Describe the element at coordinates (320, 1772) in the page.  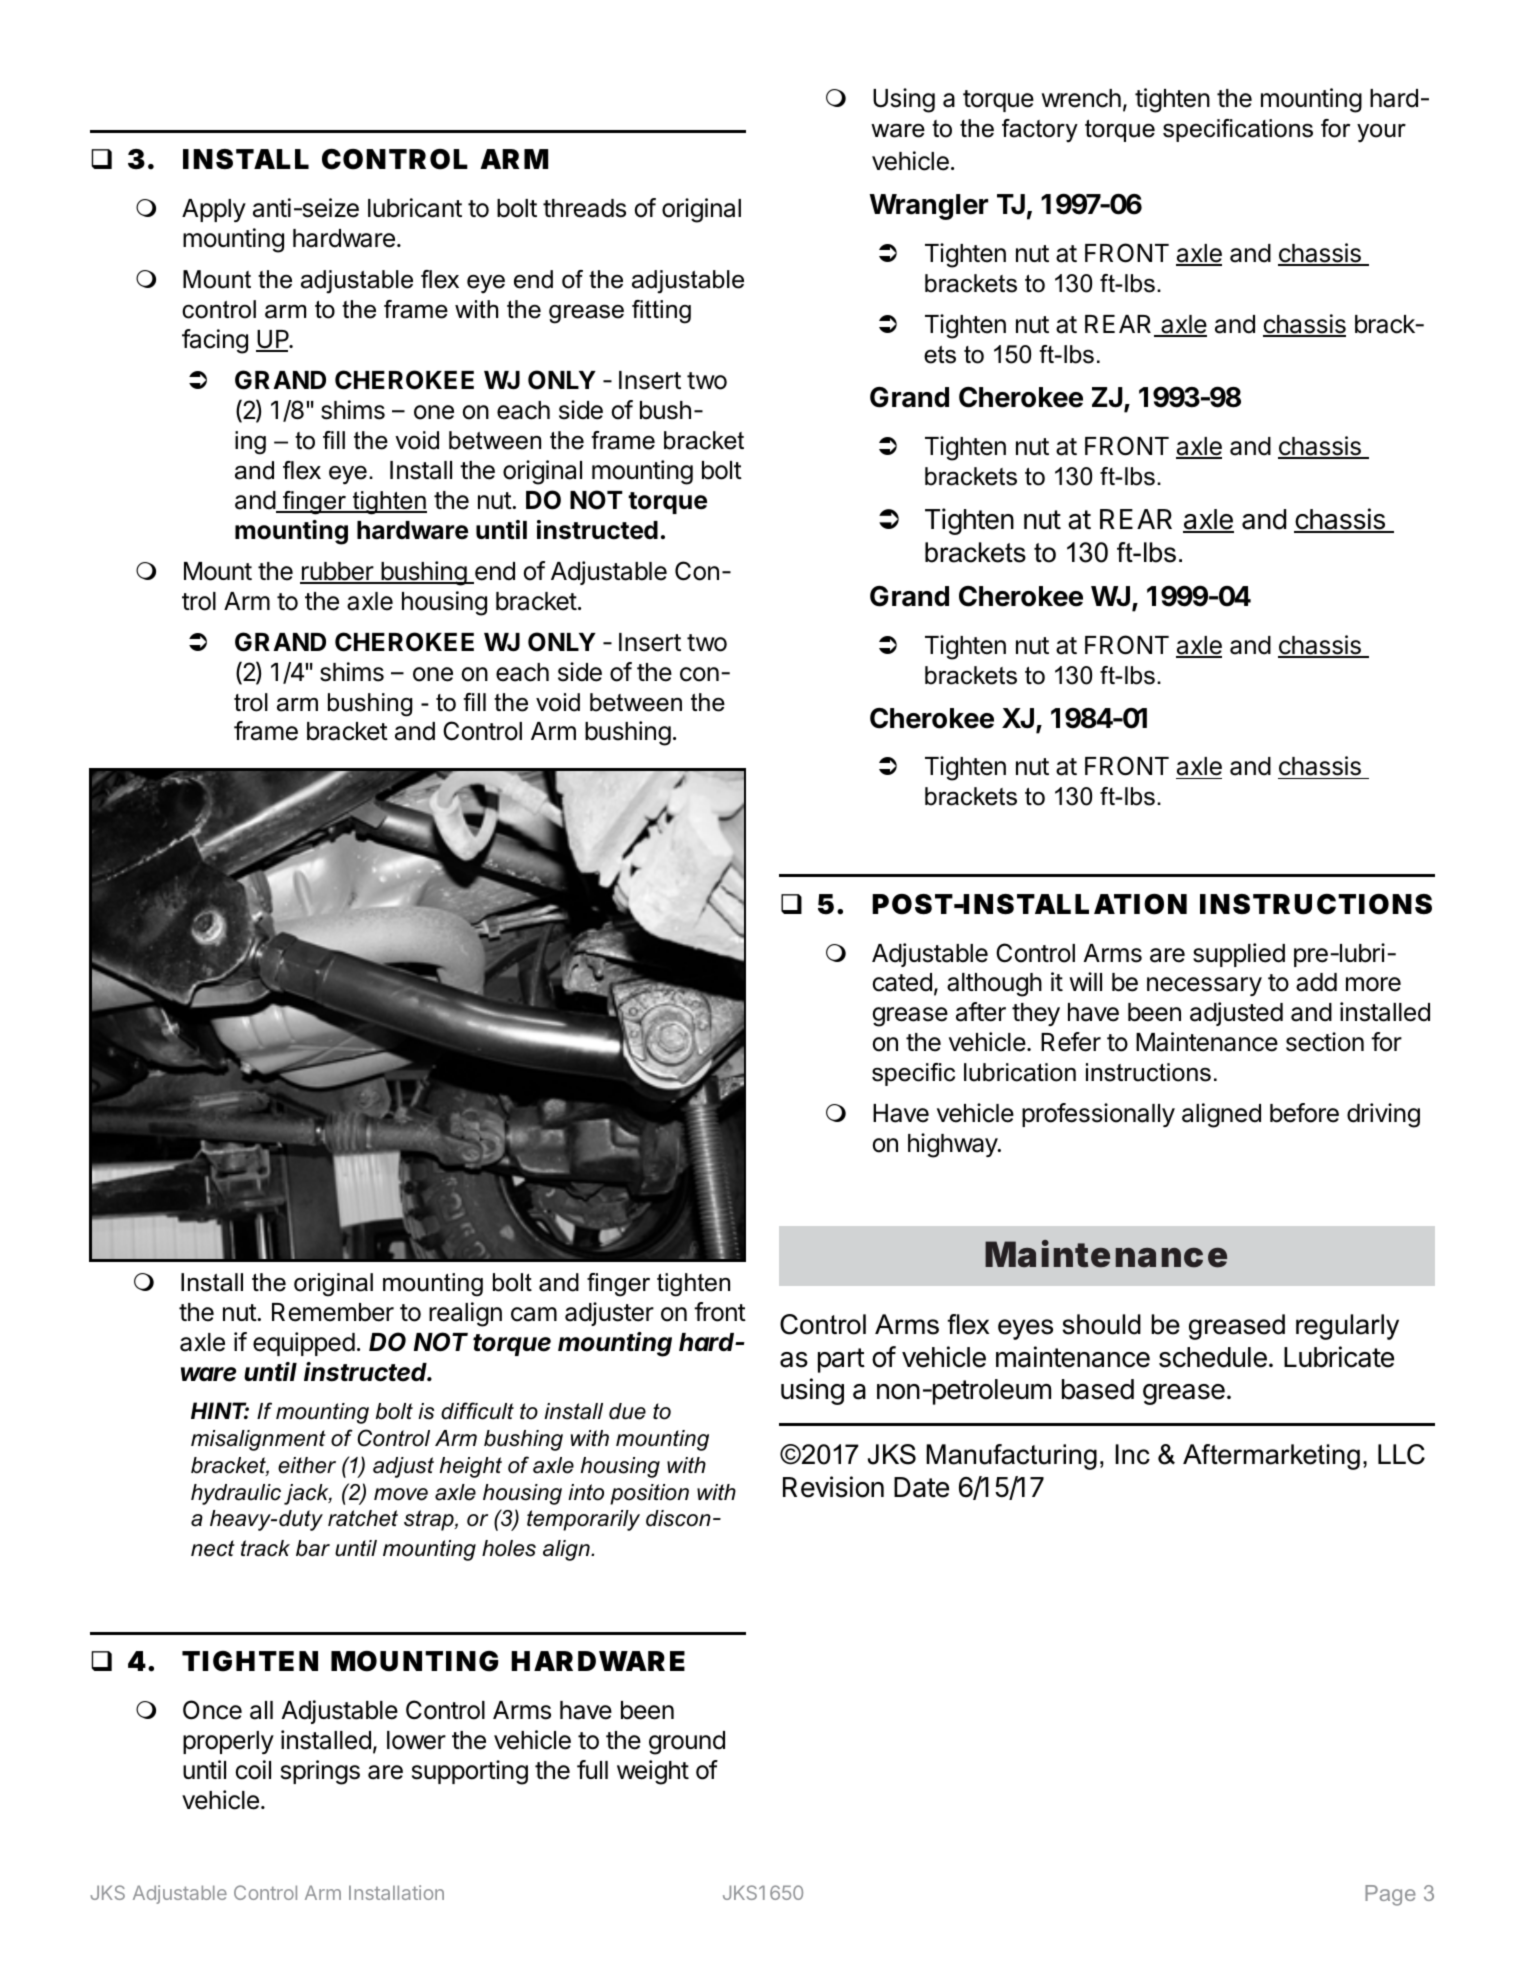
I see `springs` at that location.
